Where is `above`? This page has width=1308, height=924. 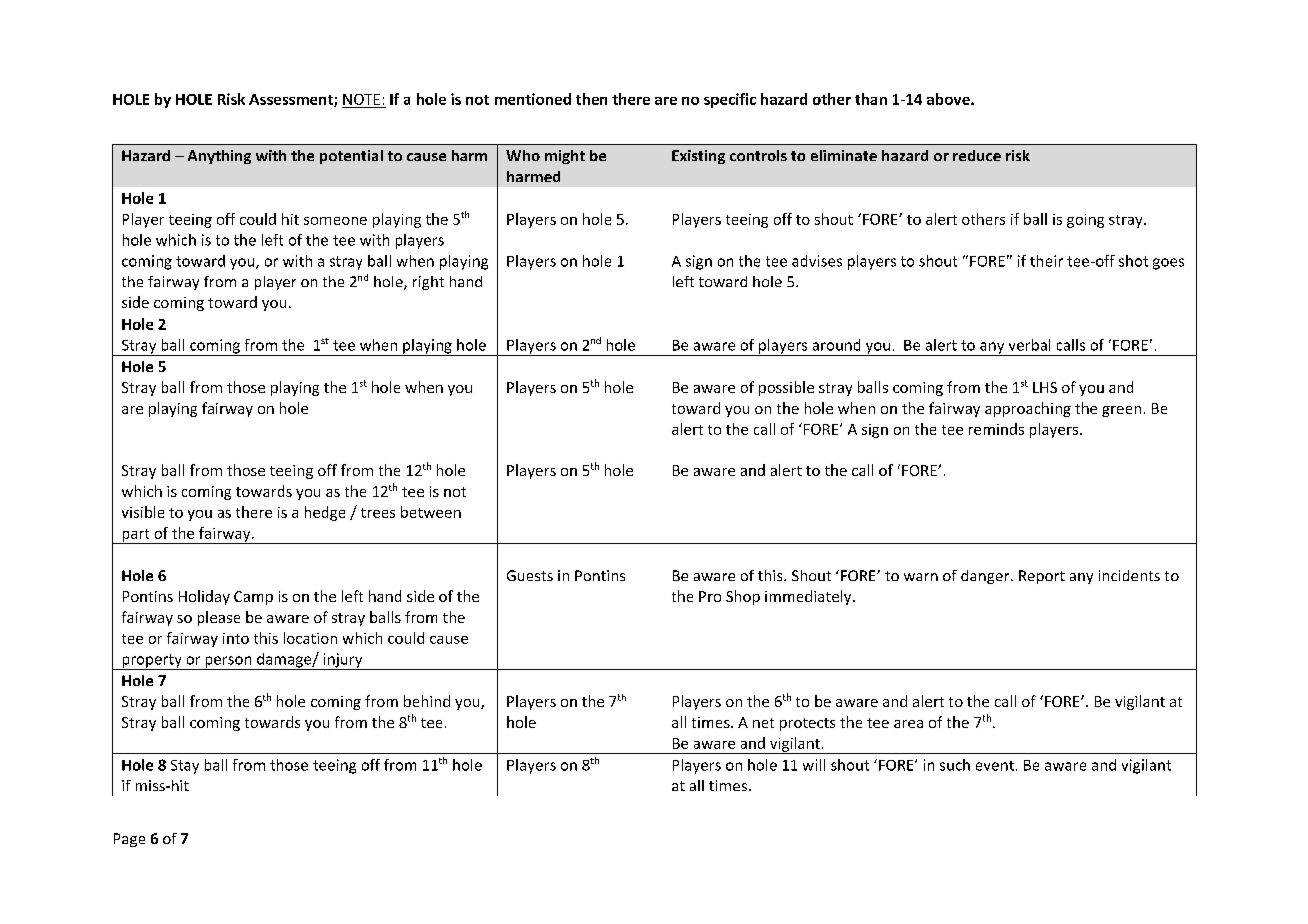 above is located at coordinates (949, 99).
